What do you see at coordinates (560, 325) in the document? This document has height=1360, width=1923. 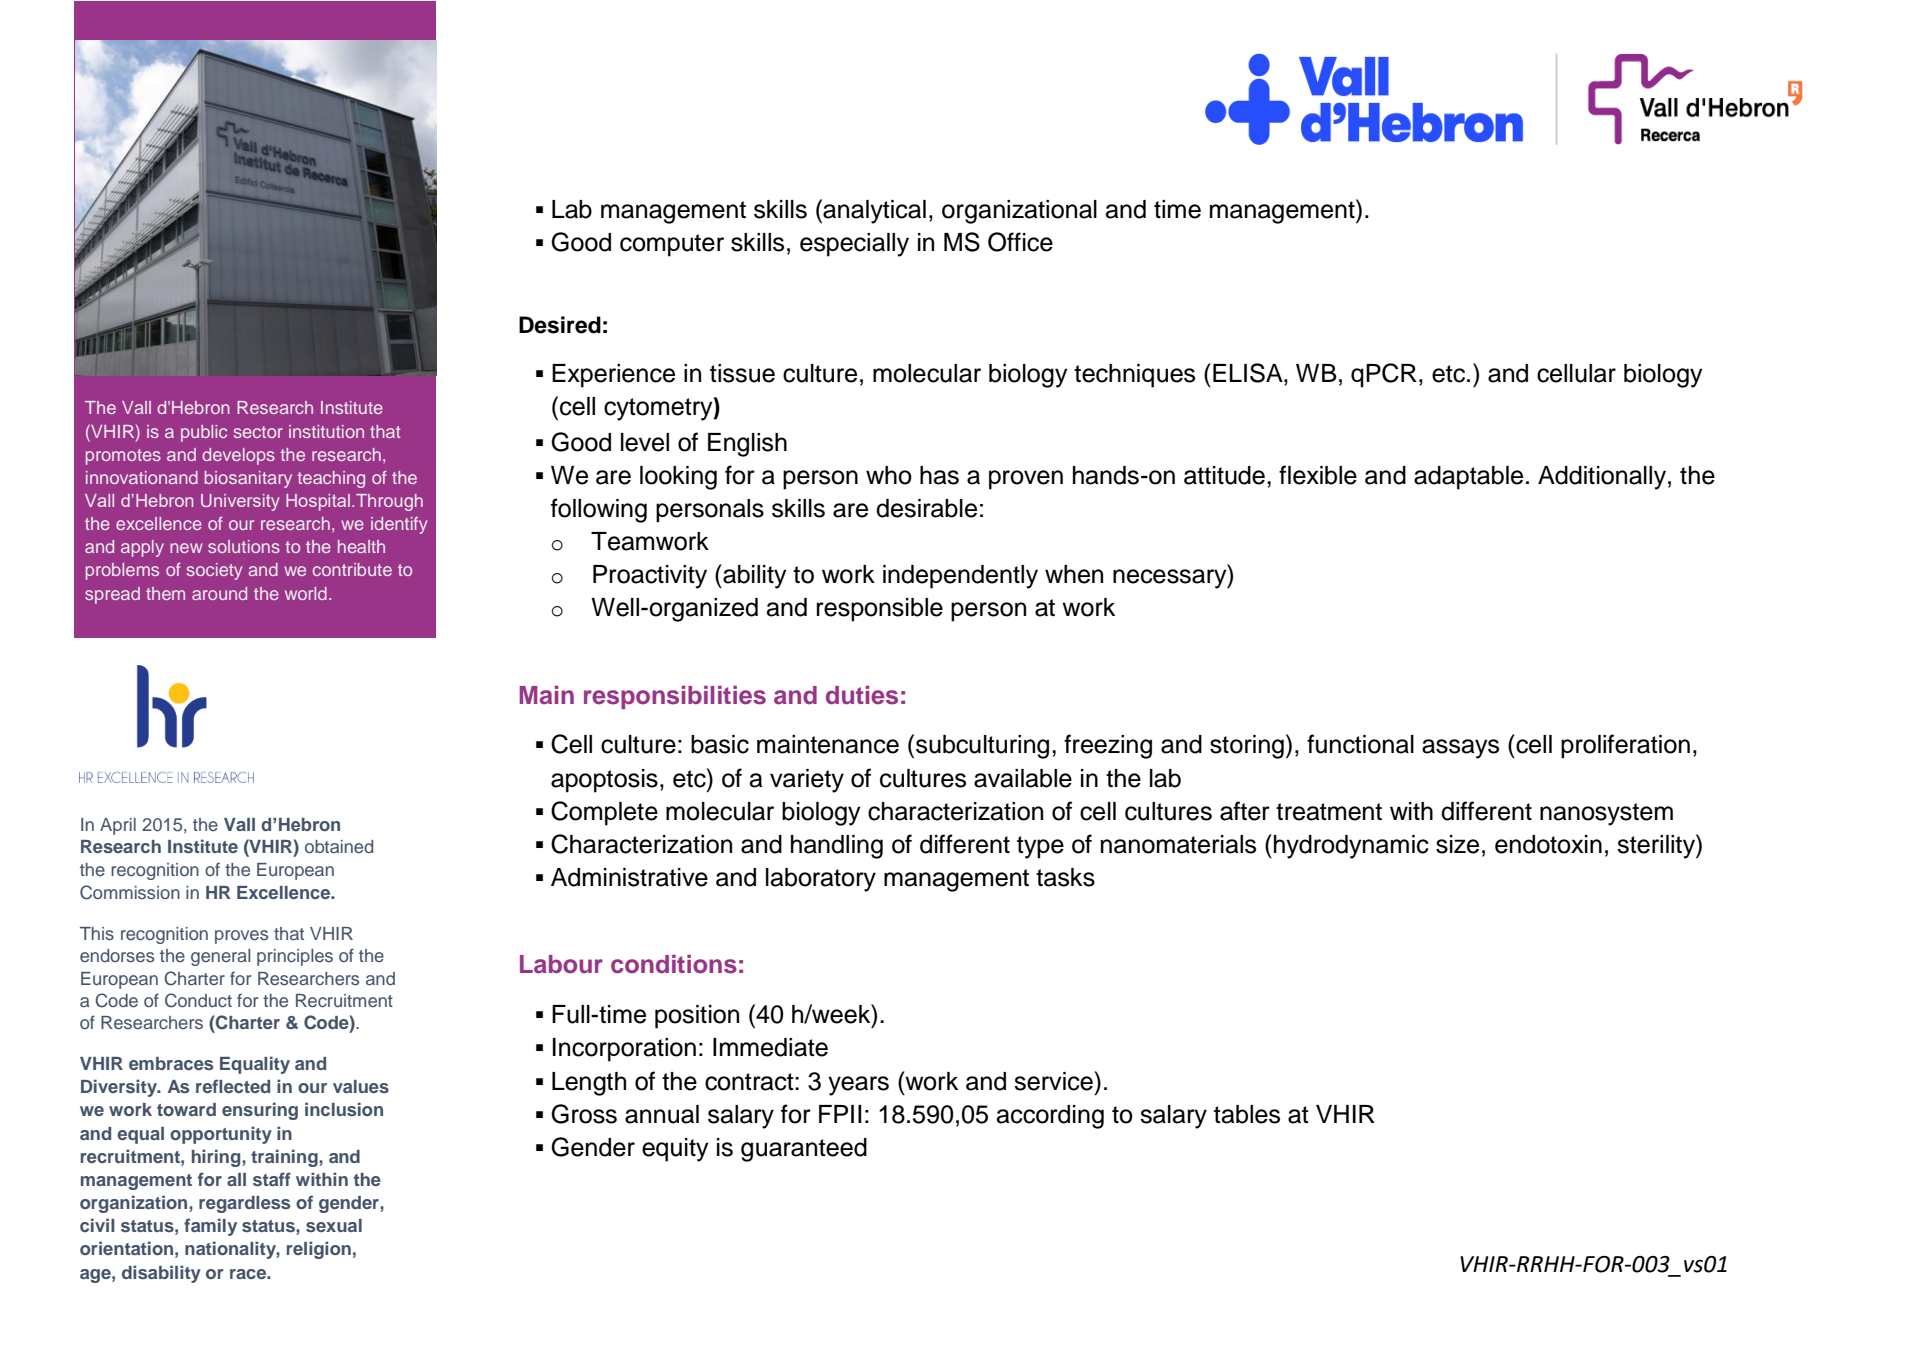 I see `Desired` at bounding box center [560, 325].
